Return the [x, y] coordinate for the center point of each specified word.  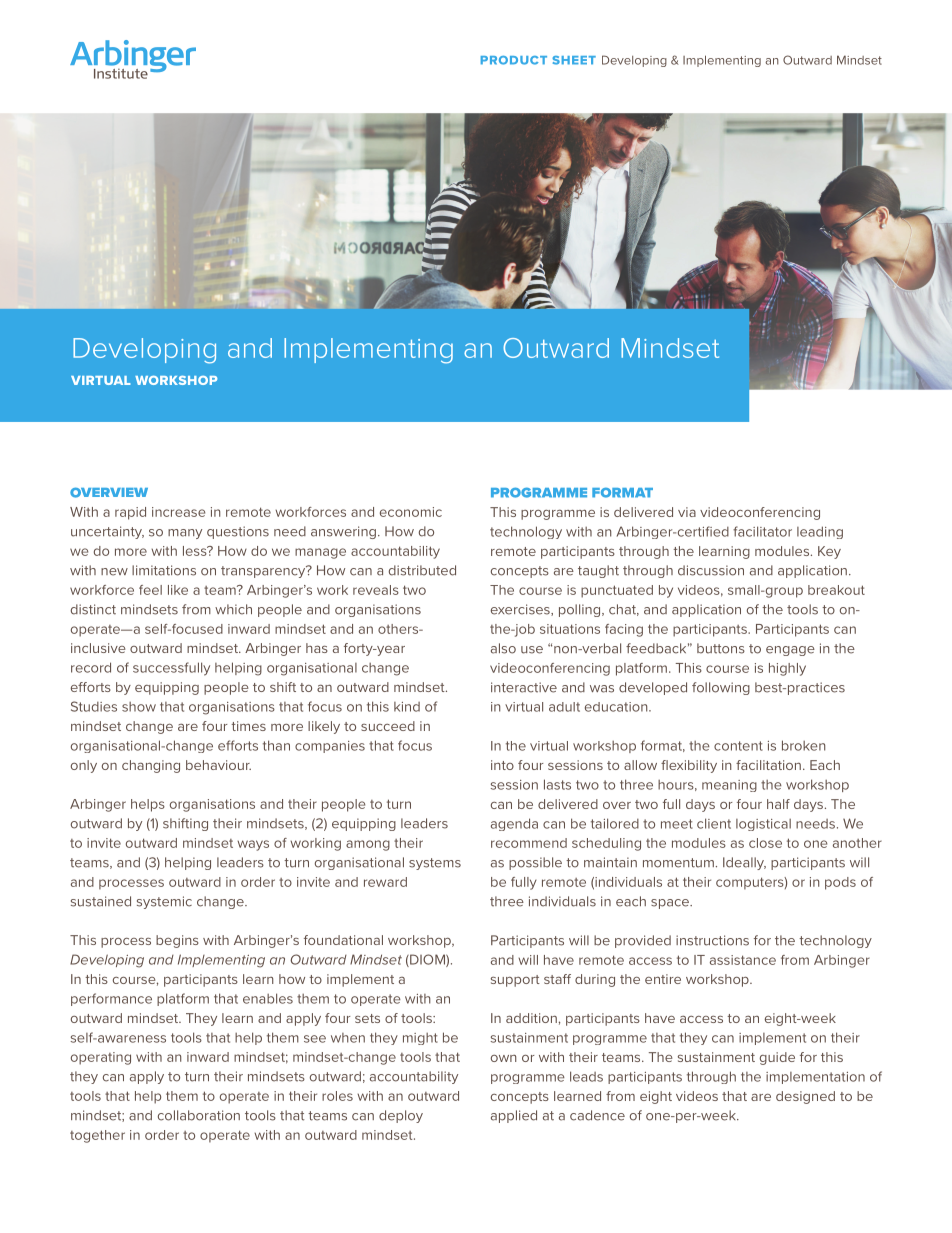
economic [411, 512]
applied [514, 1116]
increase [178, 512]
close [765, 843]
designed [805, 1097]
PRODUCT [514, 60]
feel [150, 590]
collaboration [199, 1115]
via [687, 512]
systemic [164, 902]
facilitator [762, 531]
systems [435, 864]
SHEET [574, 60]
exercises [521, 610]
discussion [711, 570]
